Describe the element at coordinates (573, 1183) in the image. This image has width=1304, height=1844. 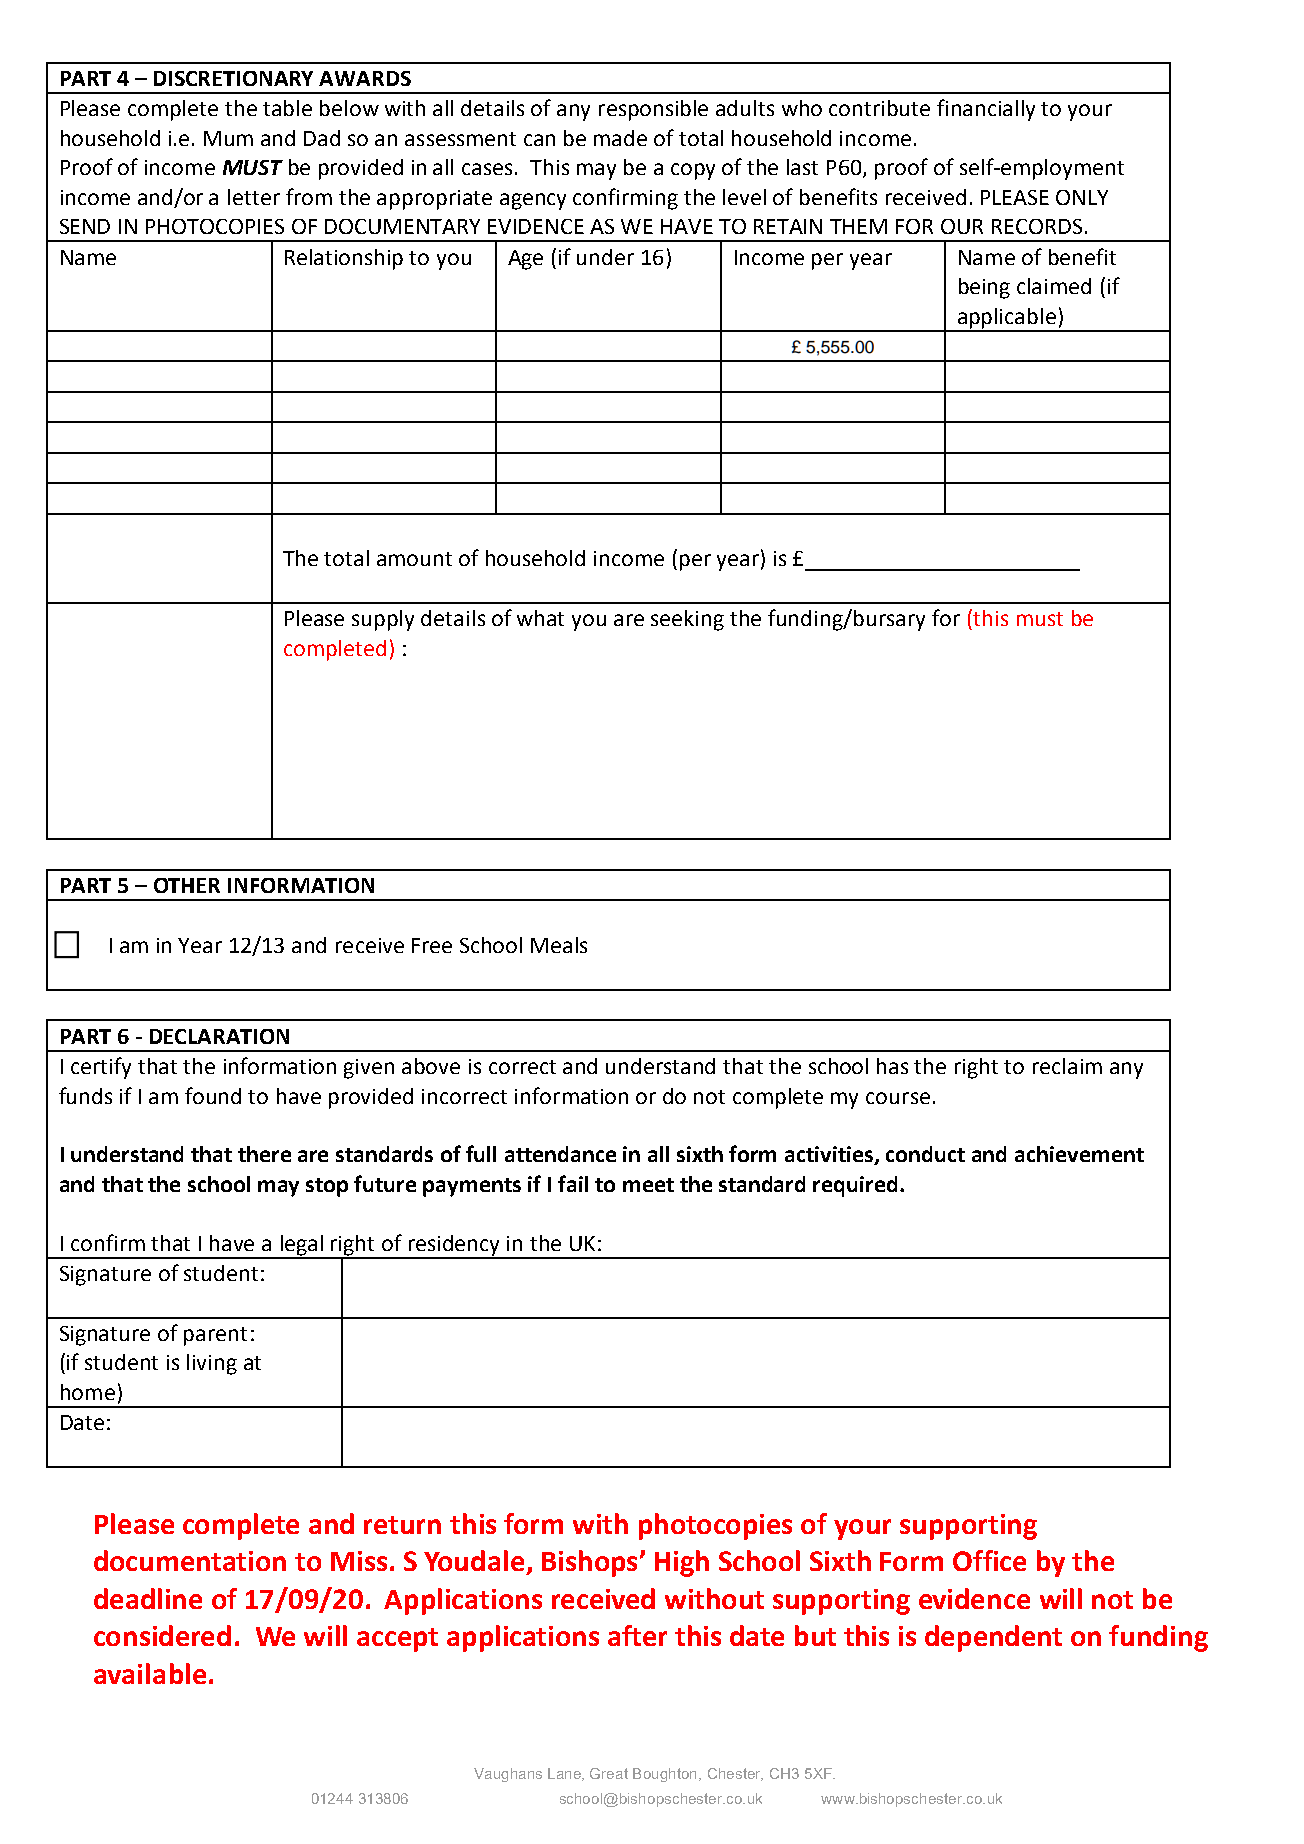
I see `fail` at that location.
